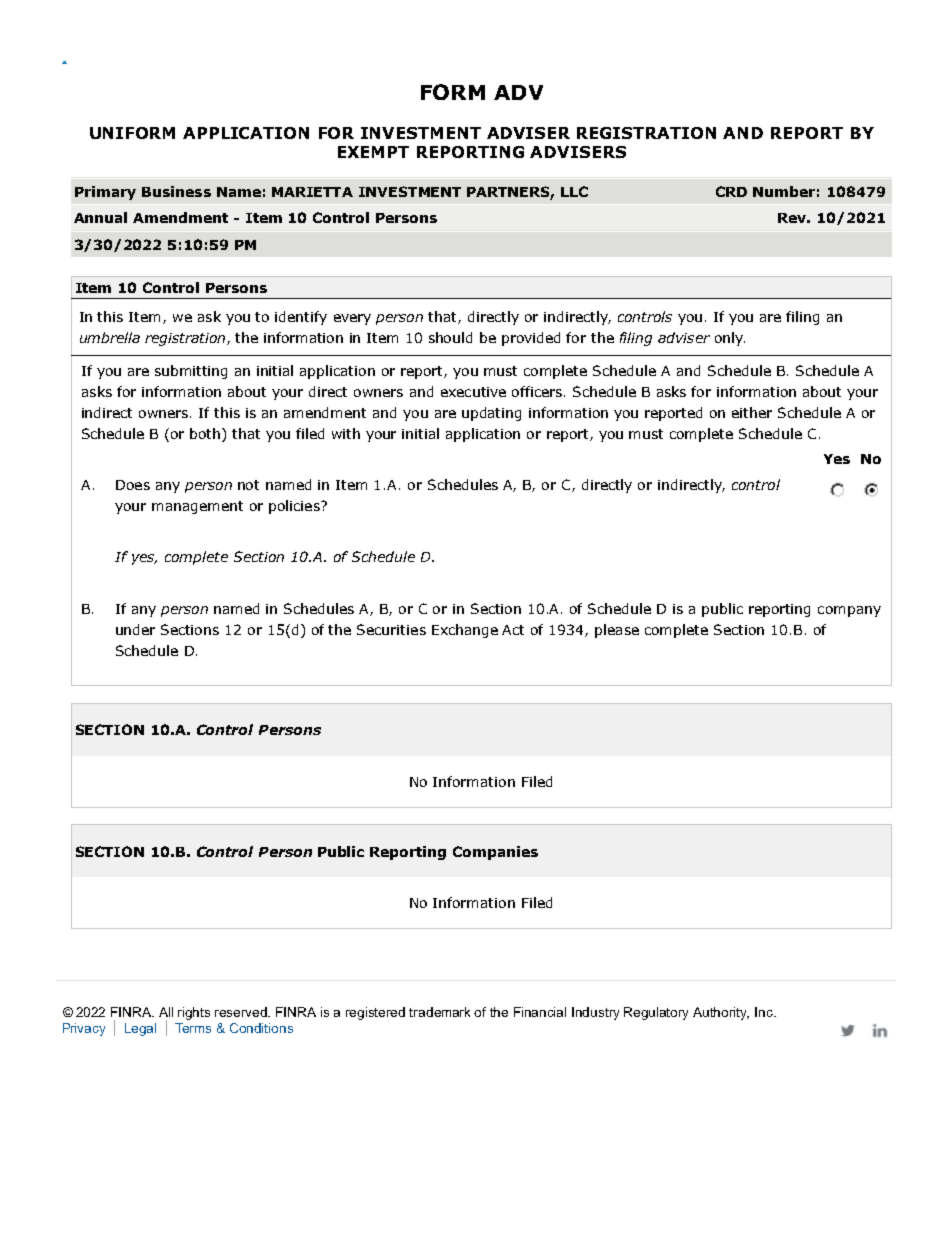 This image has height=1233, width=952. What do you see at coordinates (491, 414) in the image?
I see `updating` at bounding box center [491, 414].
